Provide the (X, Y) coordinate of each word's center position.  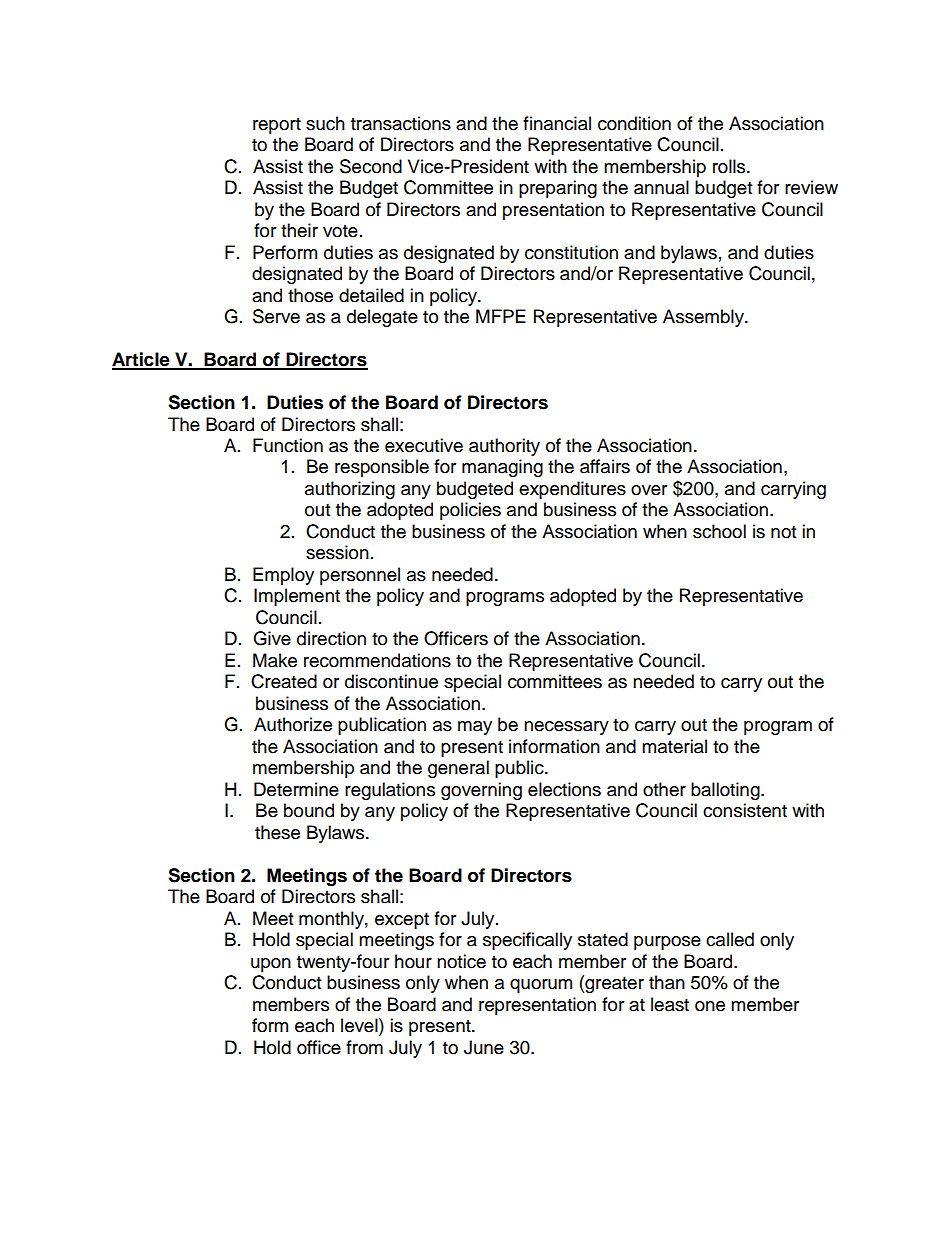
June (484, 1047)
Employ (283, 576)
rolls (730, 166)
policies (470, 511)
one (710, 1006)
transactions (401, 123)
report (277, 126)
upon (271, 965)
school (719, 531)
